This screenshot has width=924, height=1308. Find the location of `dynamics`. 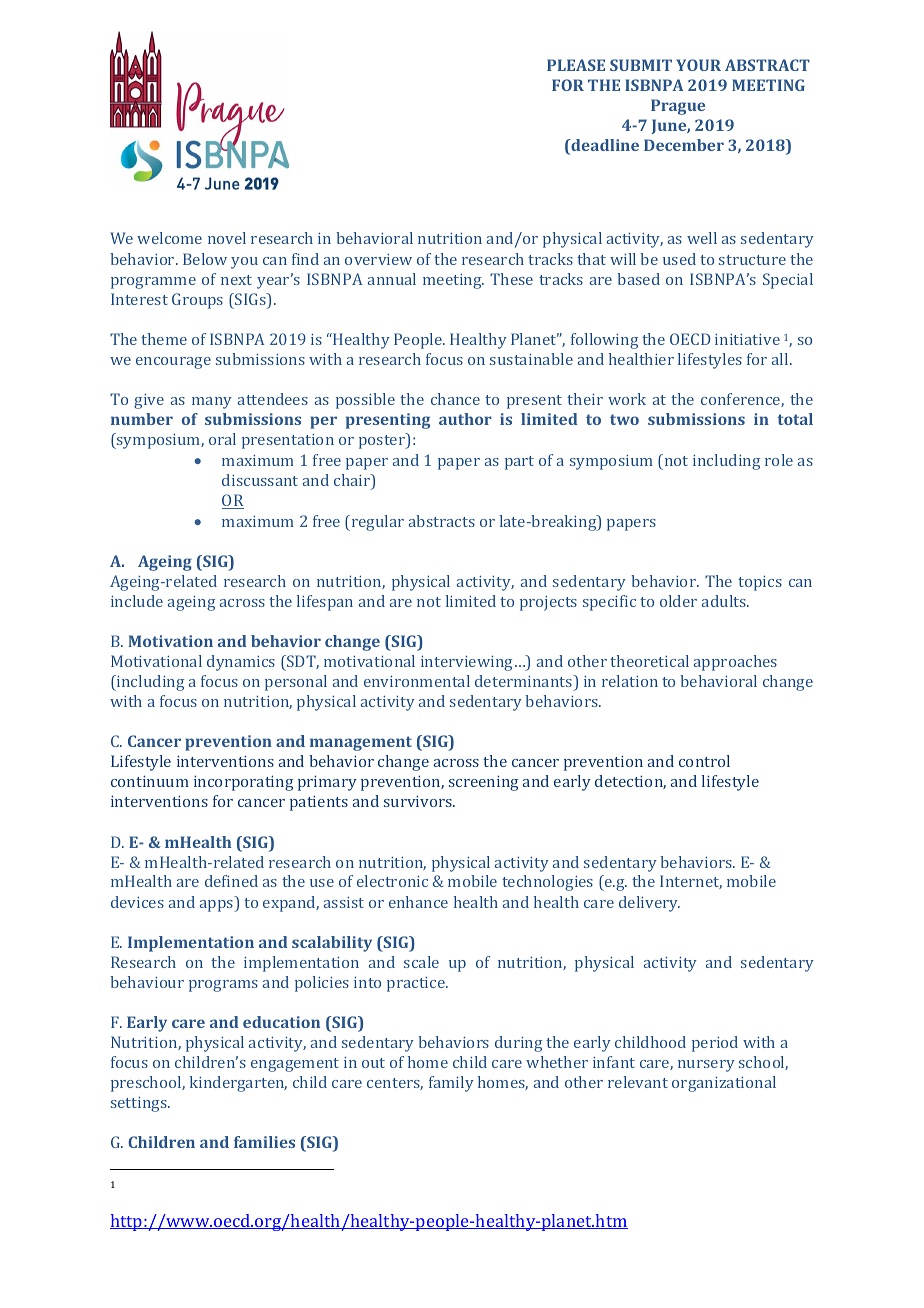

dynamics is located at coordinates (241, 663).
